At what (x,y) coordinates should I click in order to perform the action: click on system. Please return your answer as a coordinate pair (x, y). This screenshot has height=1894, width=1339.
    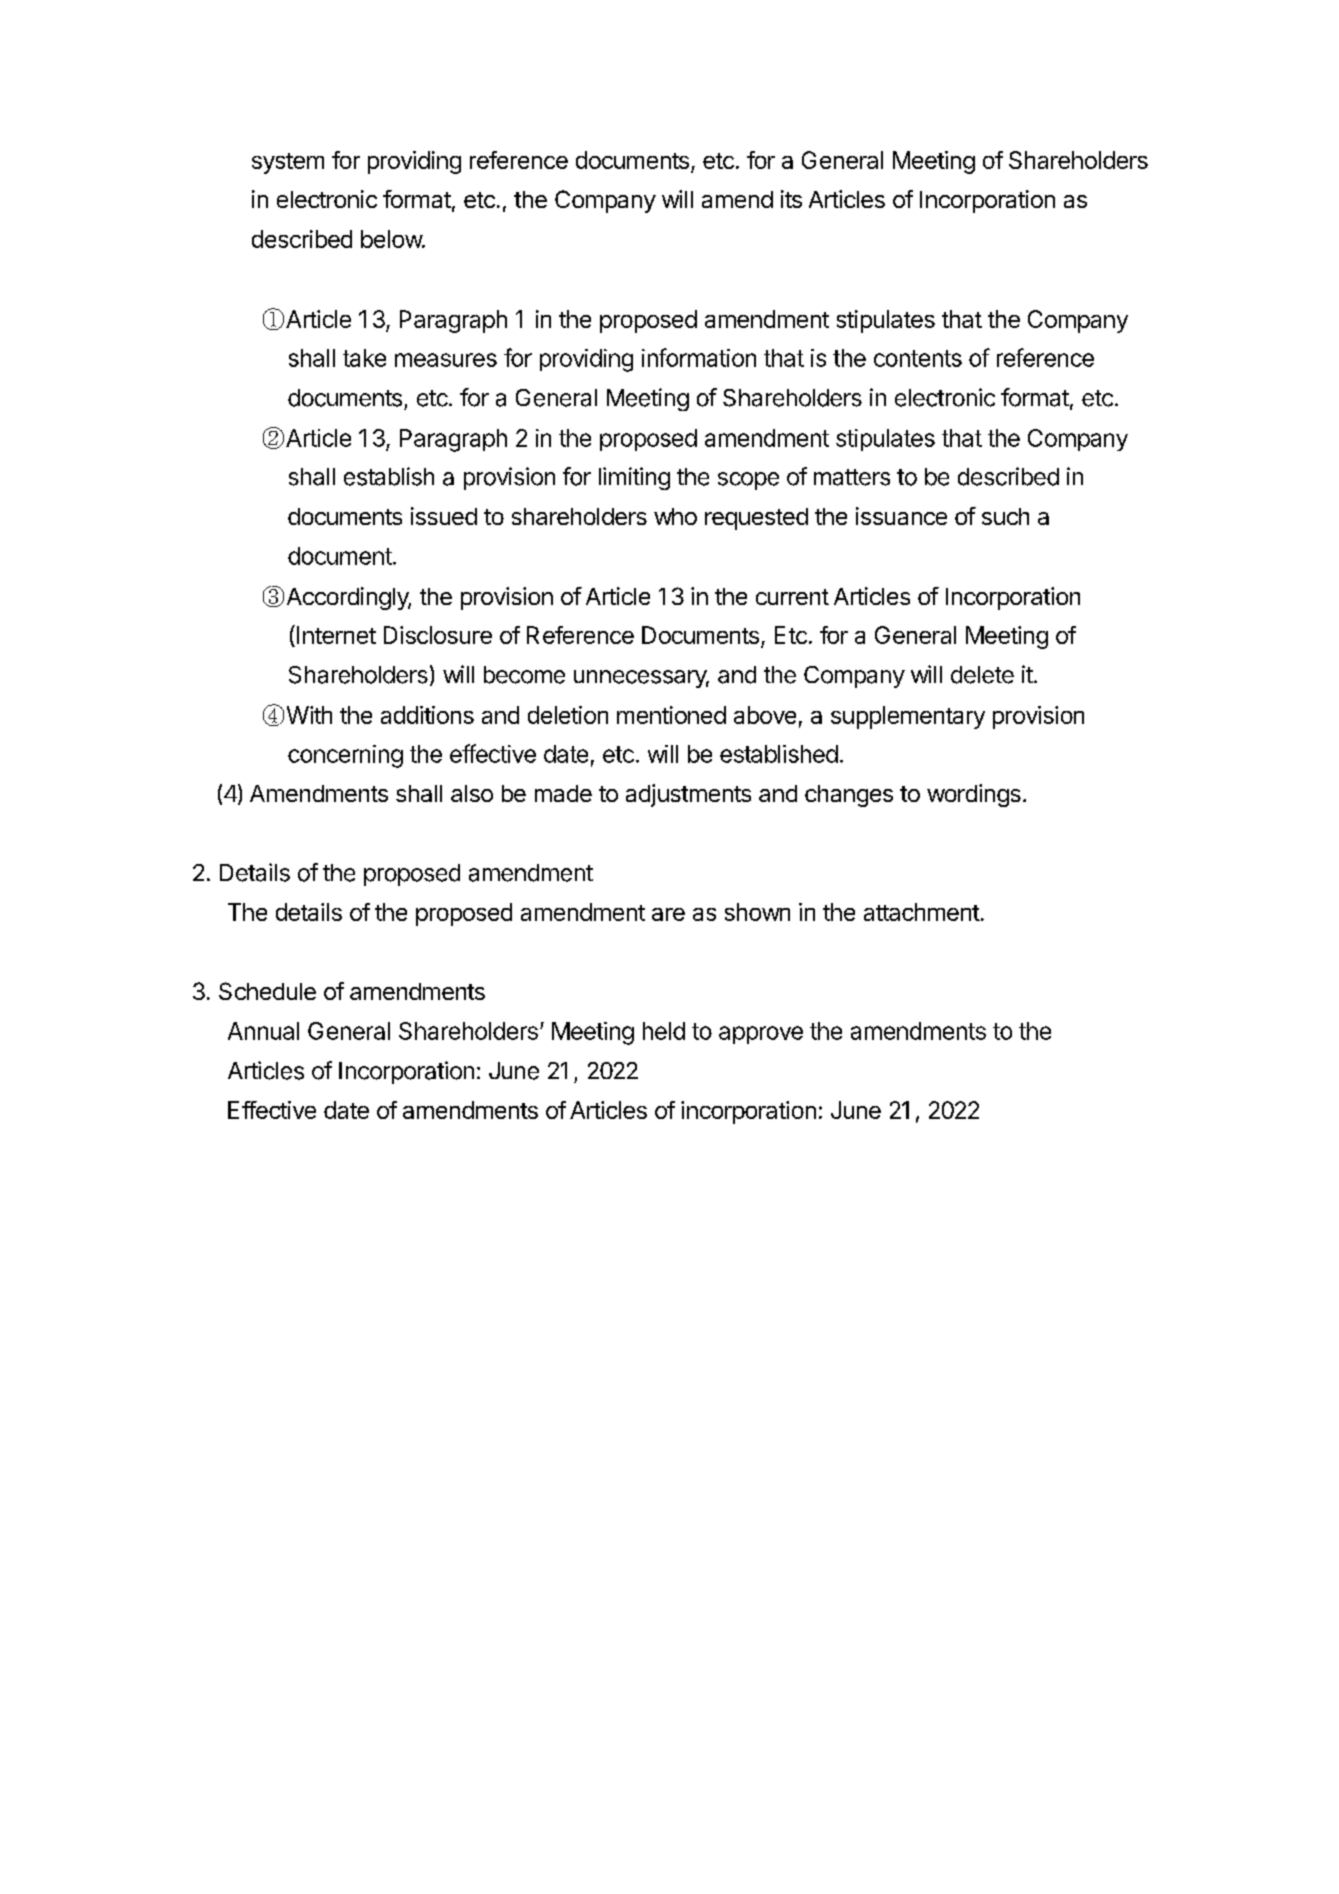
    Looking at the image, I should click on (288, 163).
